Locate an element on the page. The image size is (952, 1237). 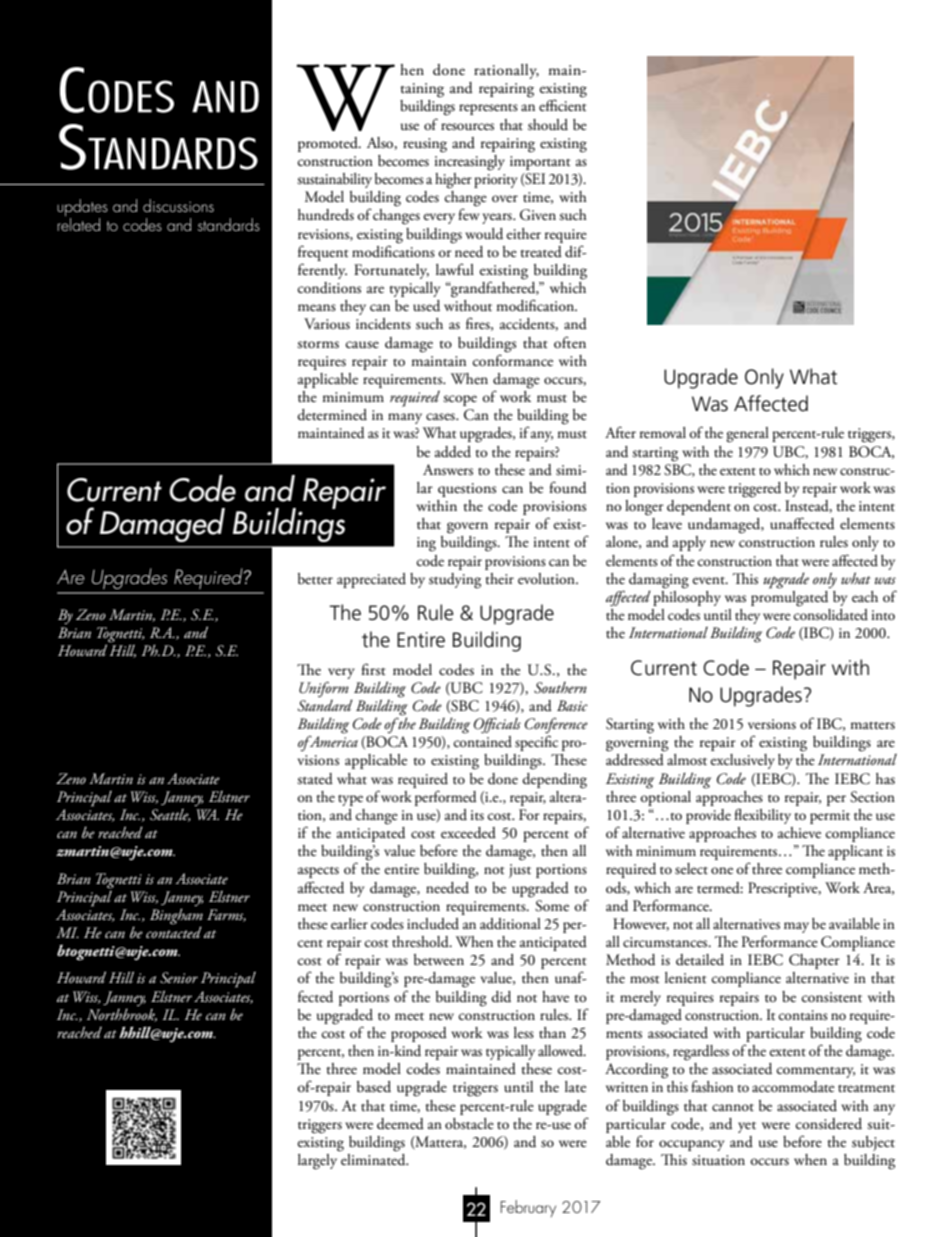
resources is located at coordinates (467, 127).
